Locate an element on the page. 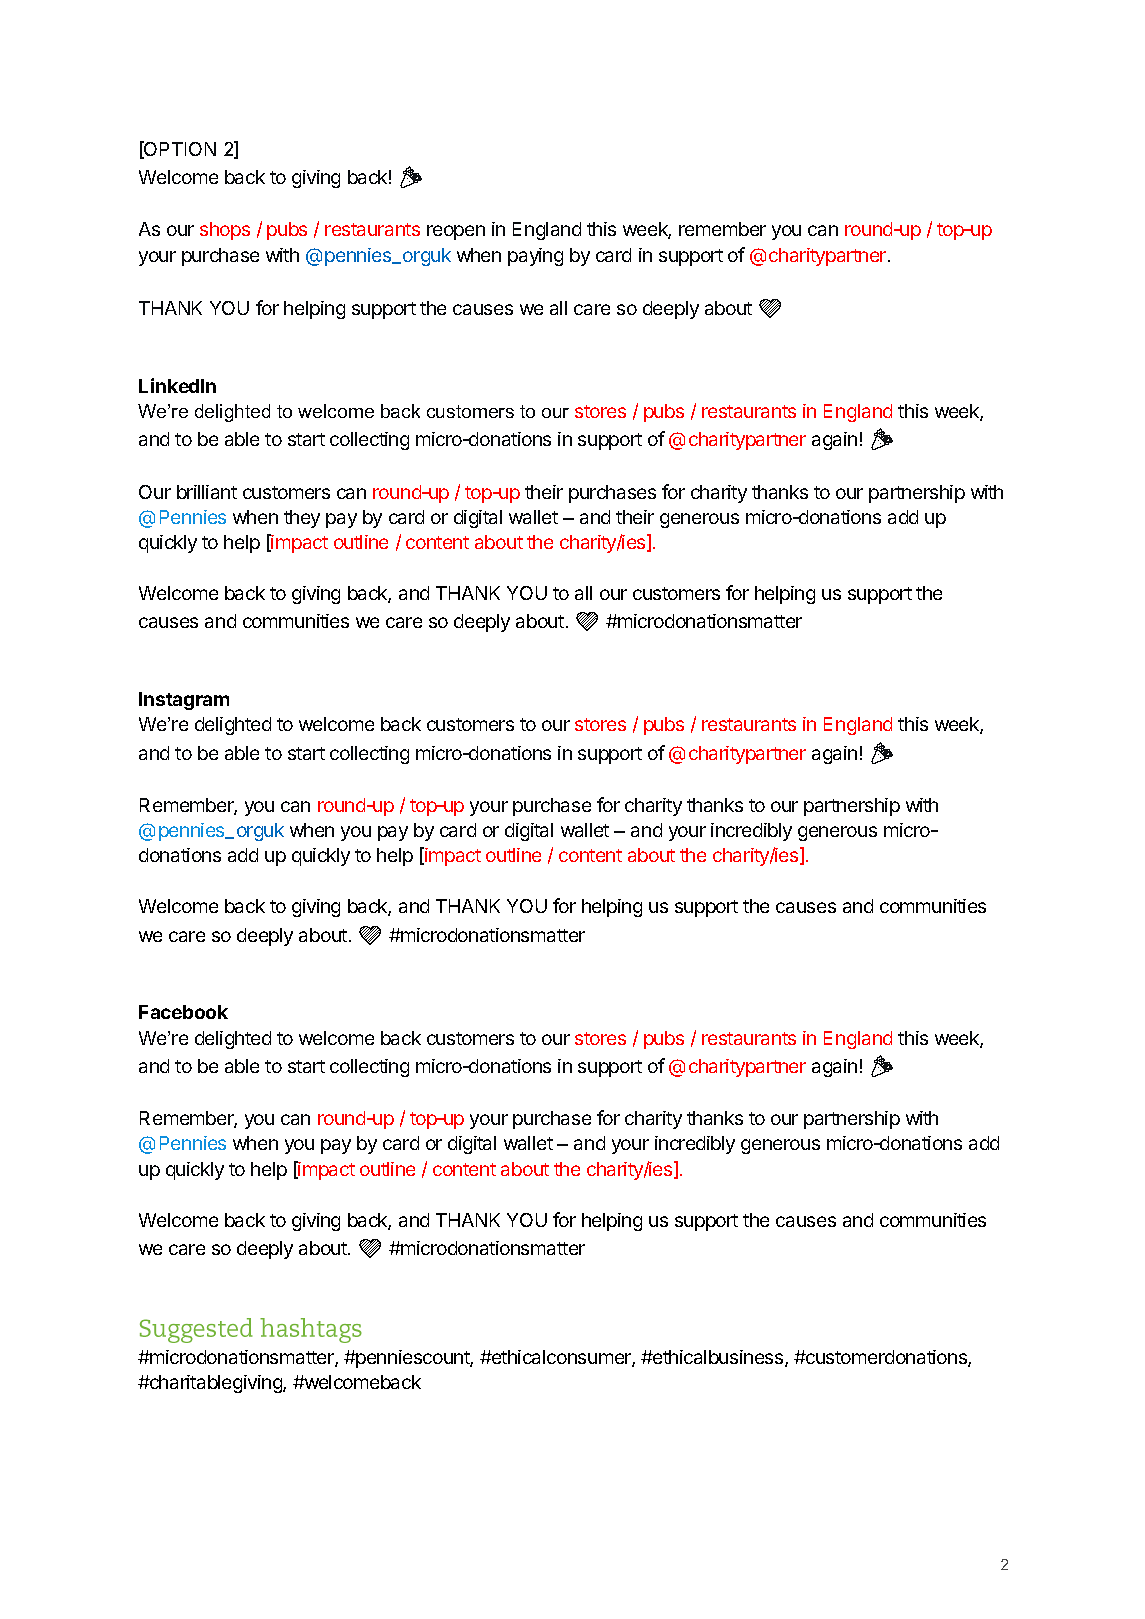 The width and height of the image is (1145, 1619). paying is located at coordinates (535, 257).
